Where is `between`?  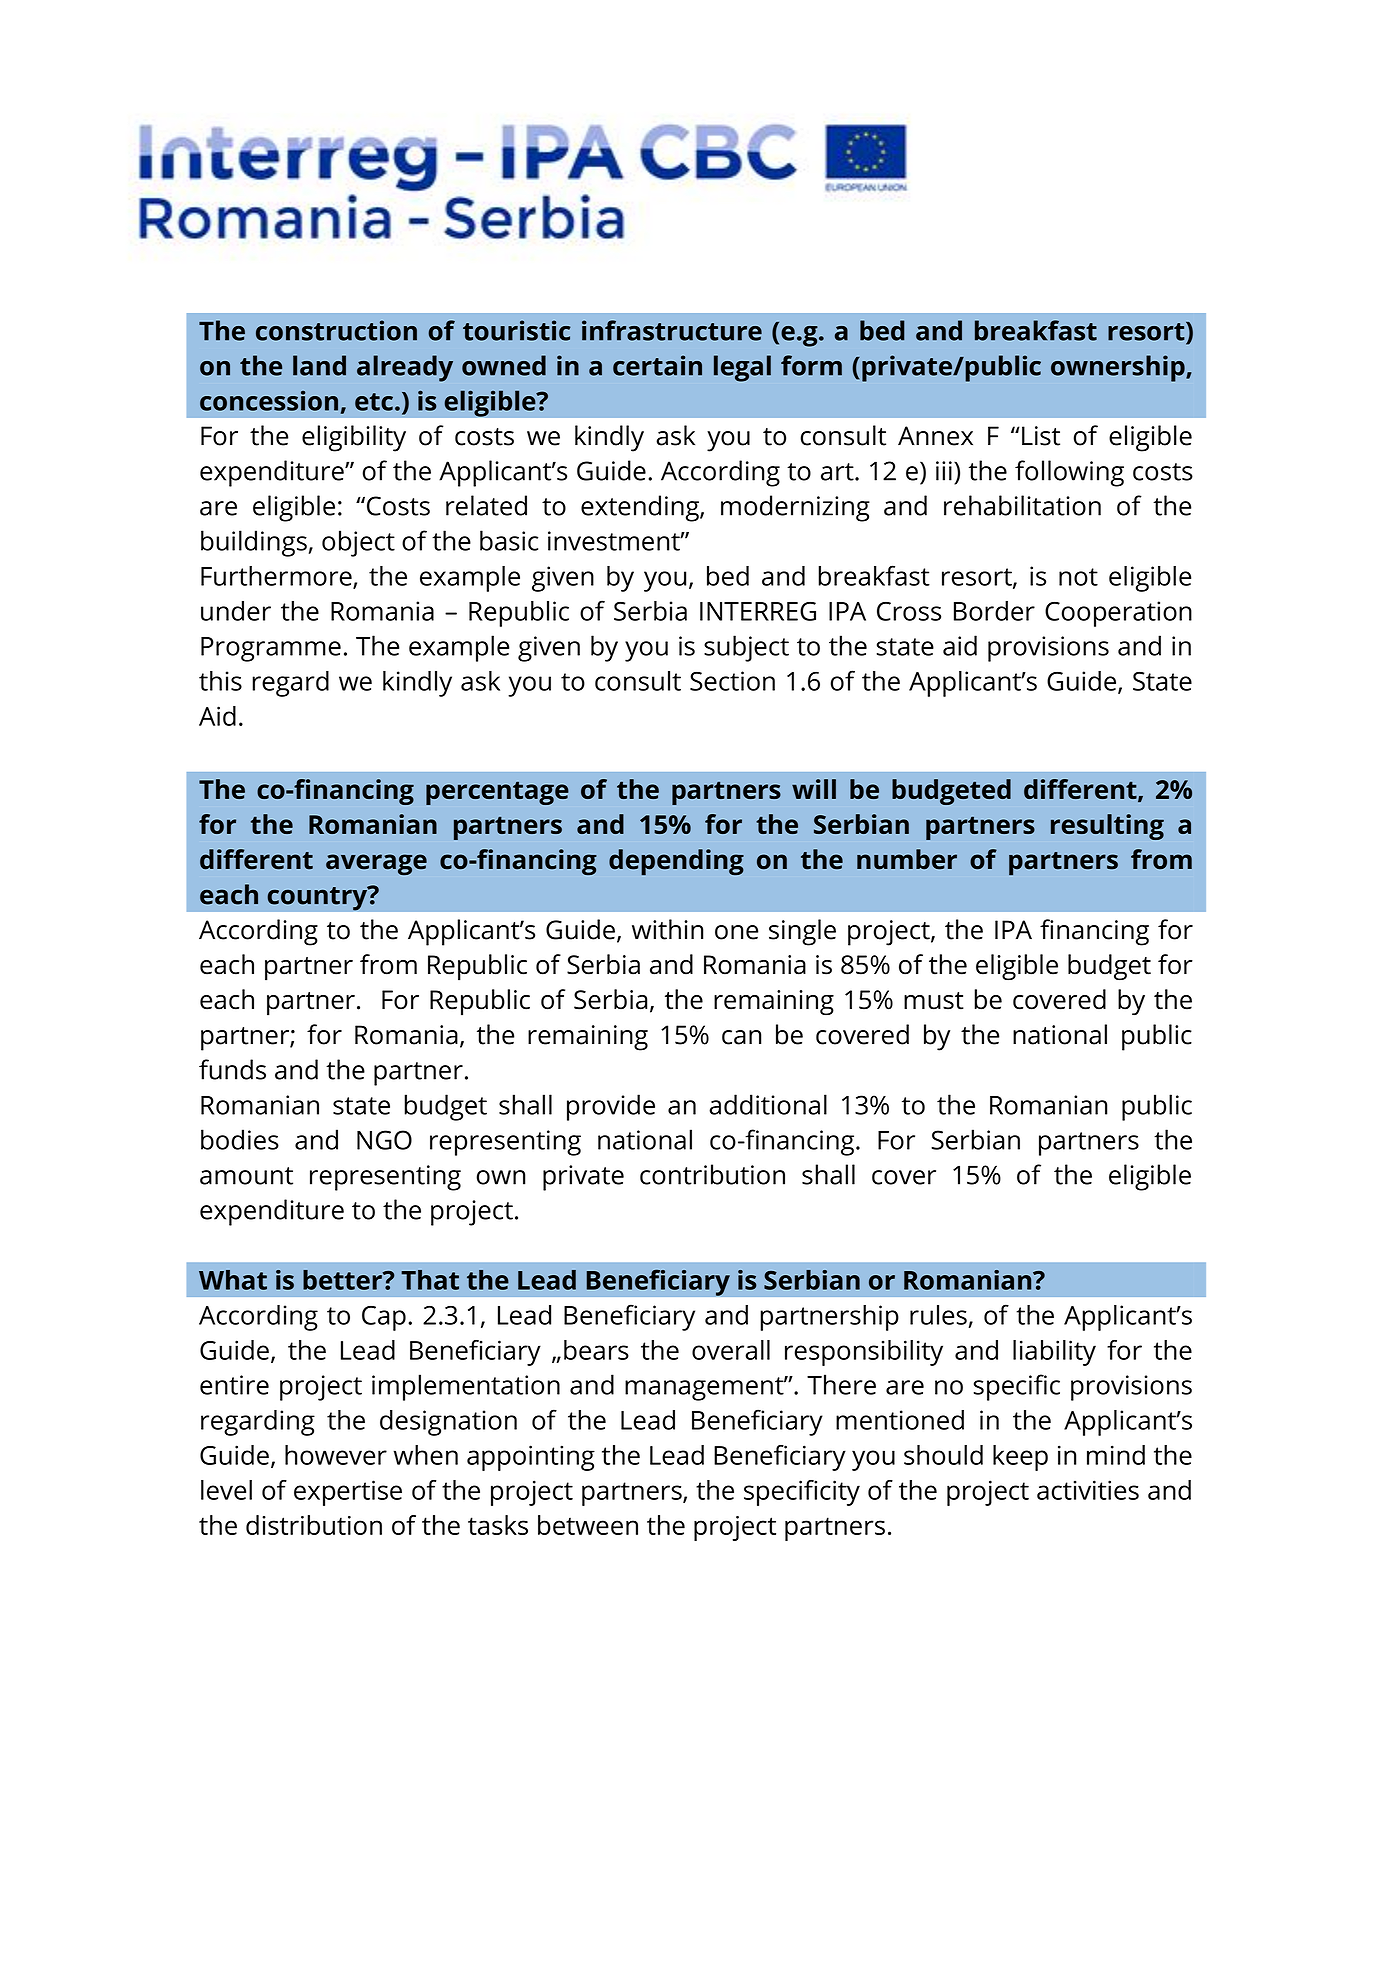
between is located at coordinates (588, 1525).
